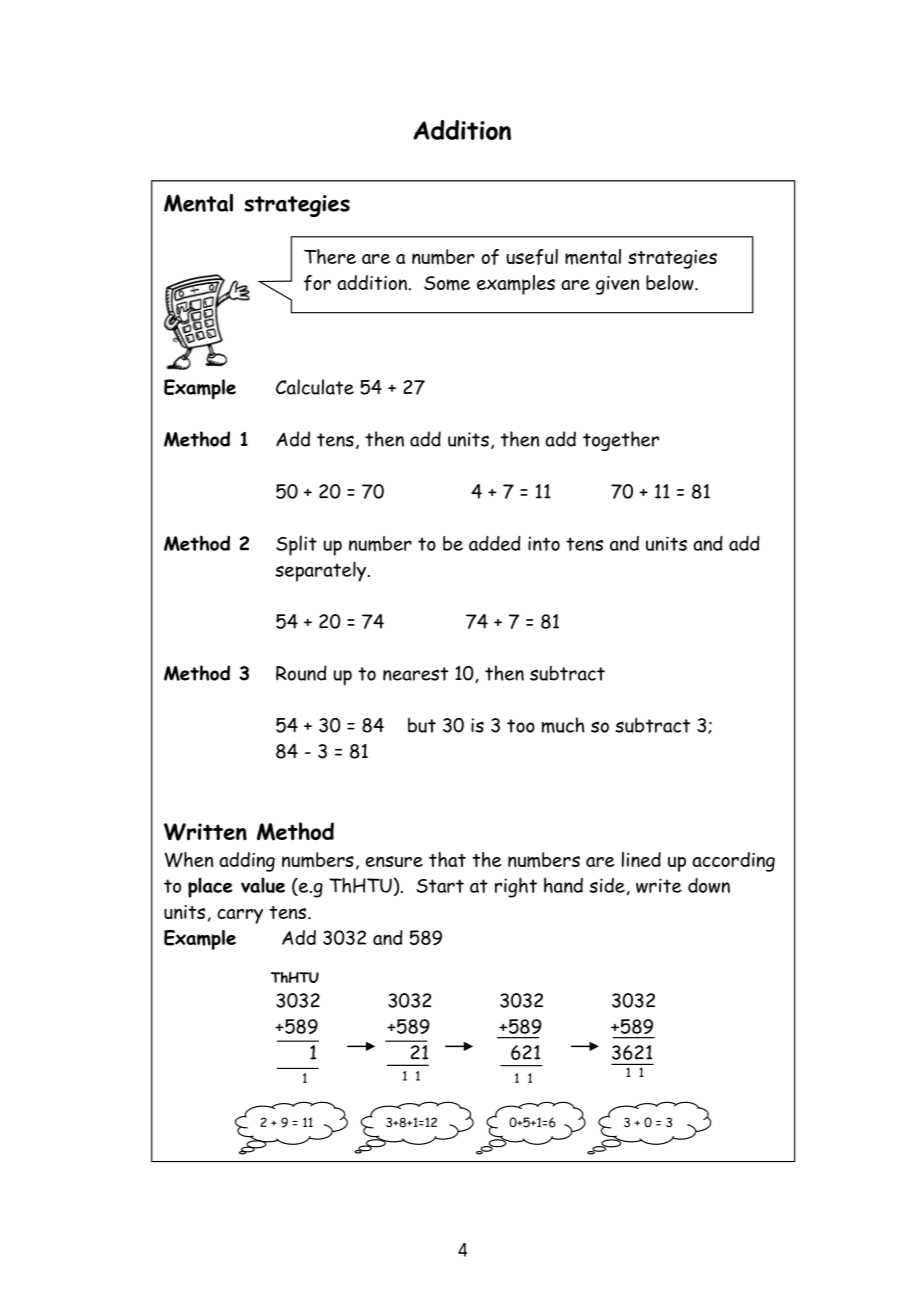  Describe the element at coordinates (263, 885) in the image. I see `value` at that location.
